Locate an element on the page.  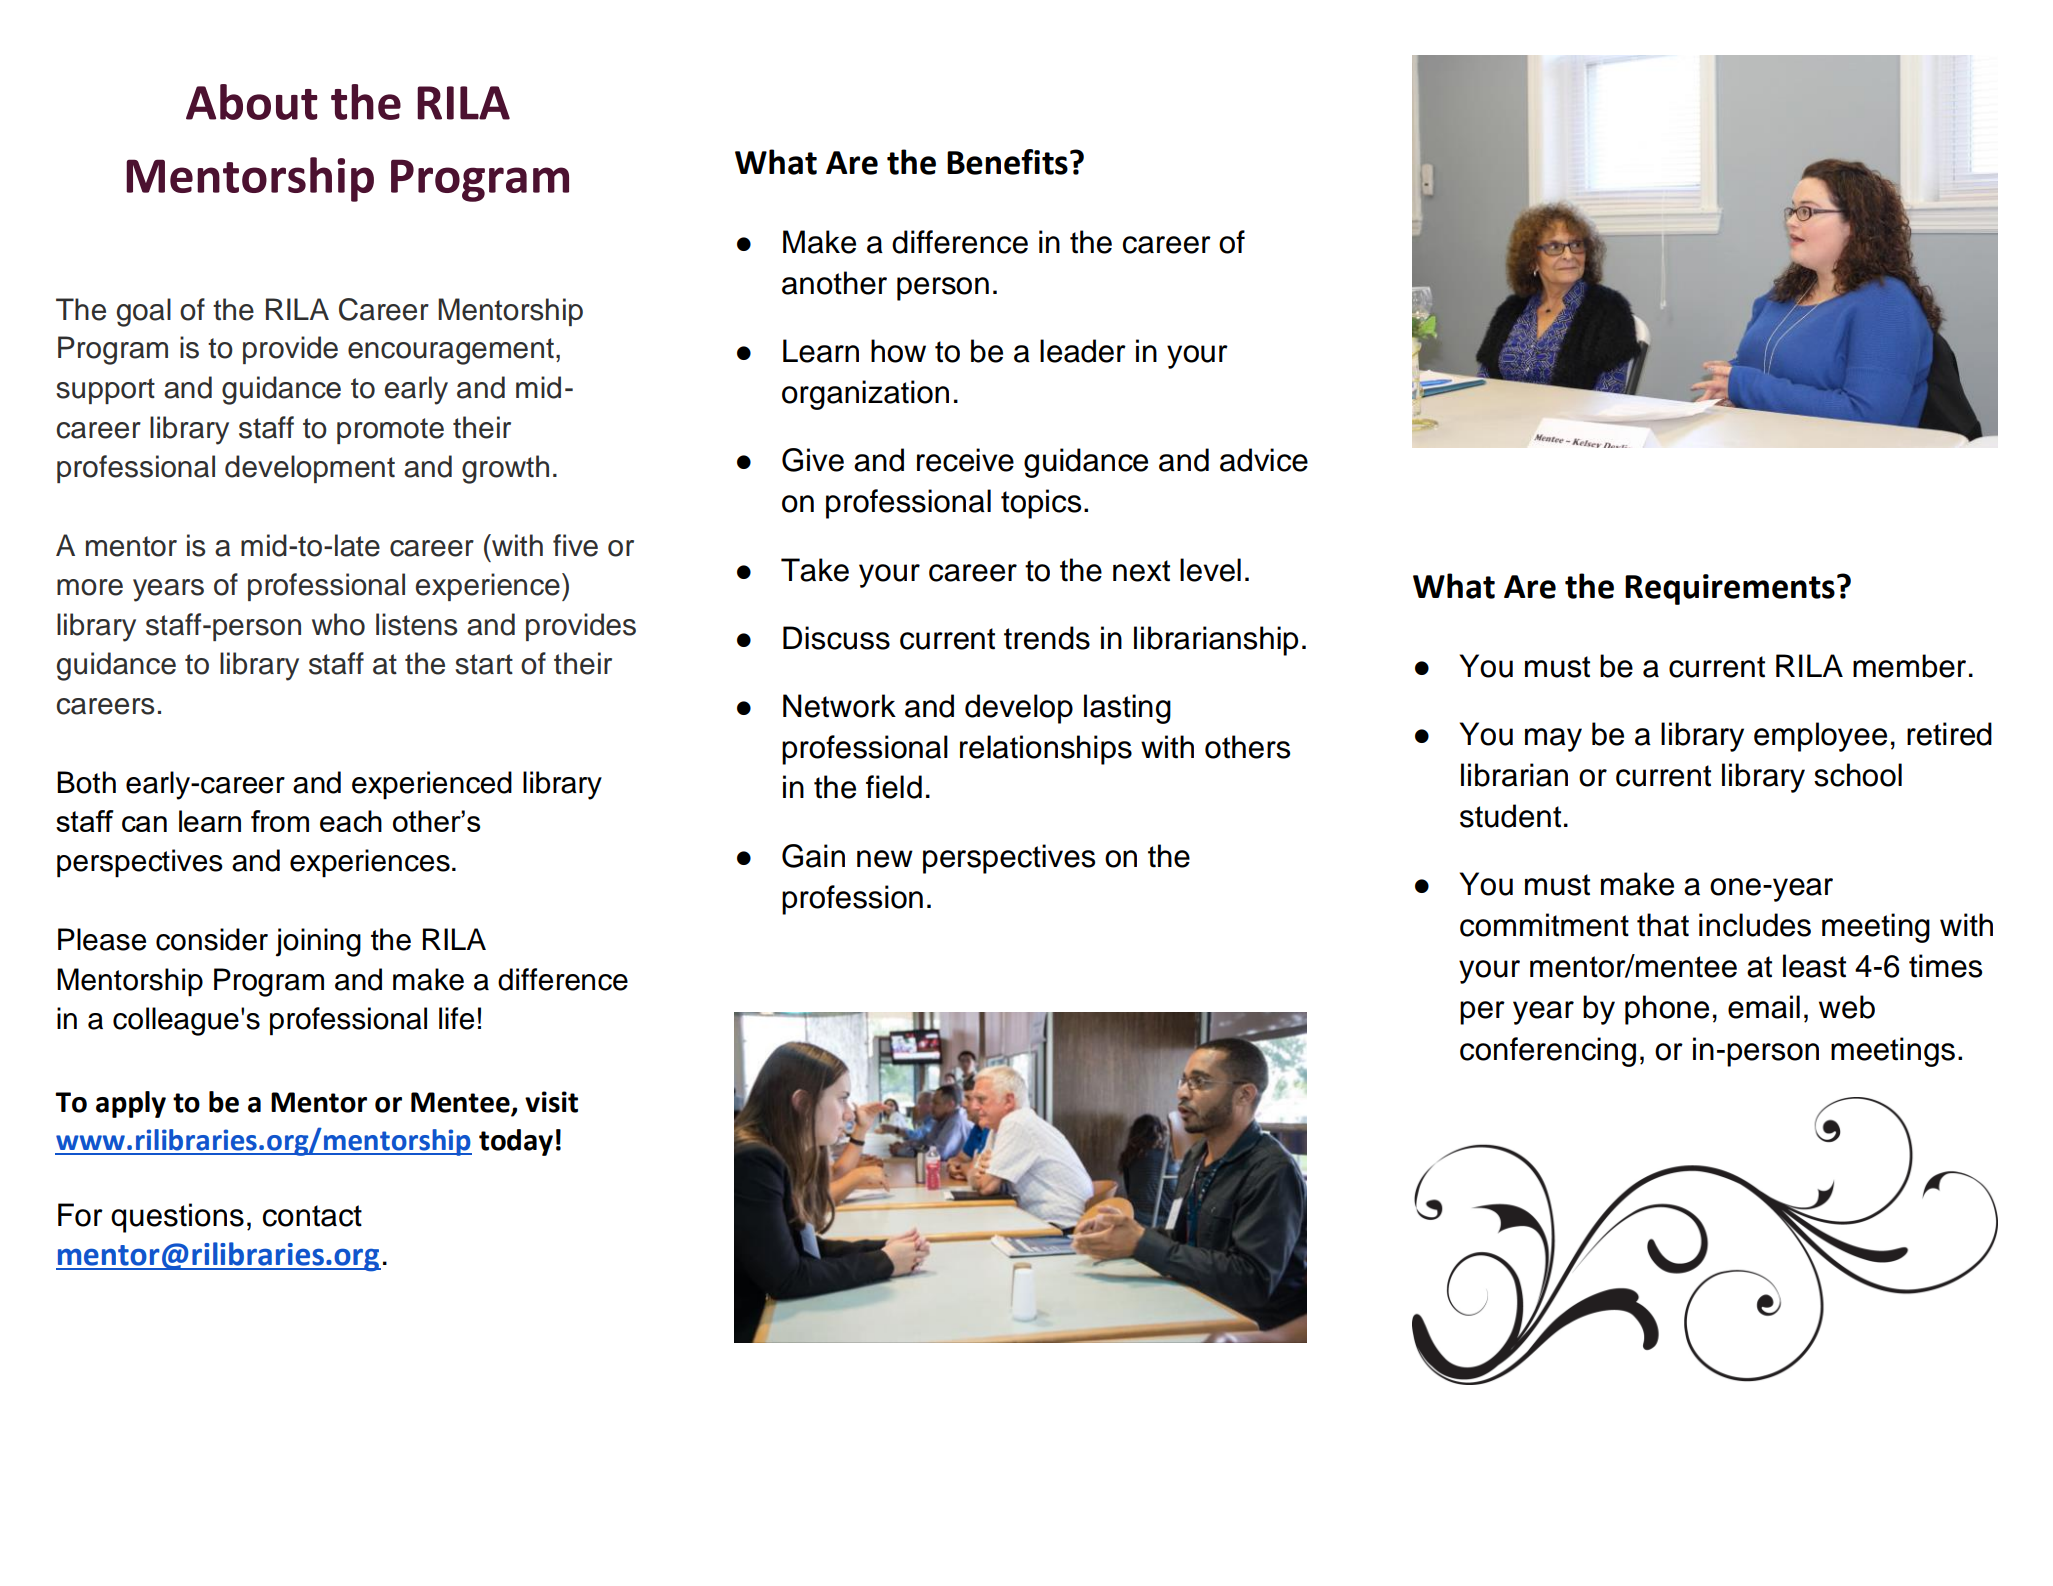
from is located at coordinates (280, 821).
